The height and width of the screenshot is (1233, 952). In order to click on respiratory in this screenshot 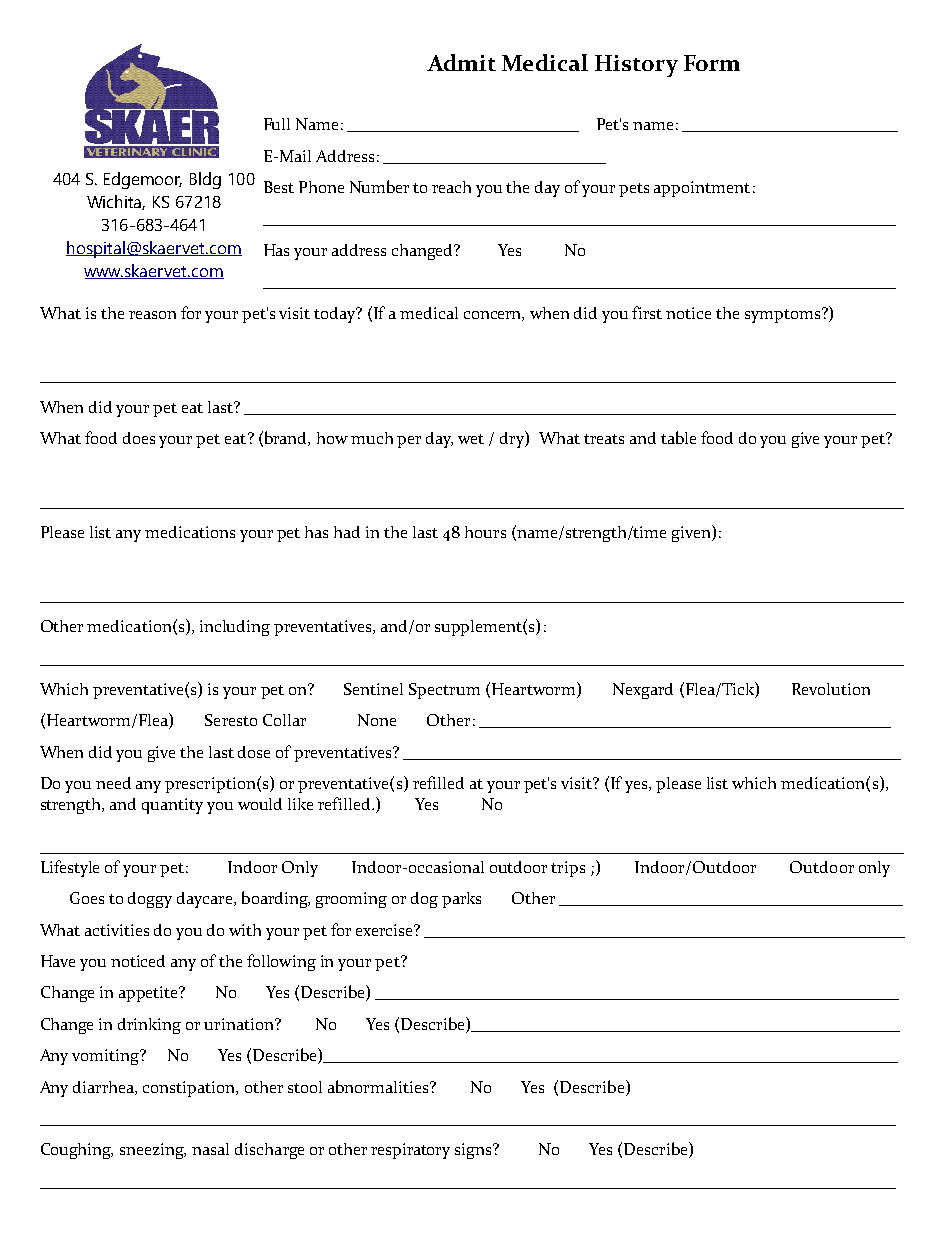, I will do `click(410, 1151)`.
